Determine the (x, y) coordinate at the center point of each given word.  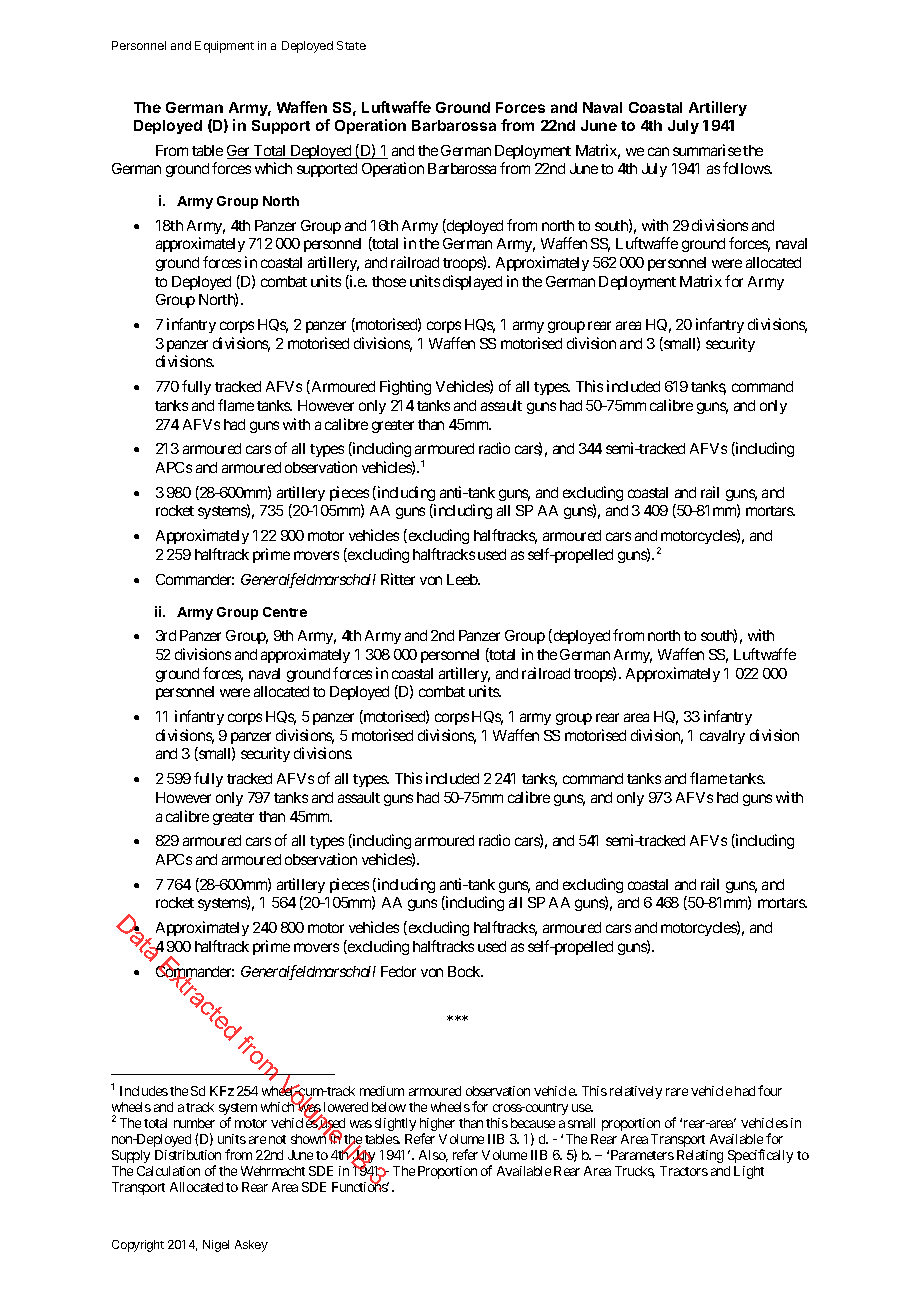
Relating (700, 1156)
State (351, 45)
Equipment (224, 47)
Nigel (216, 1246)
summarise (707, 150)
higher (437, 1126)
